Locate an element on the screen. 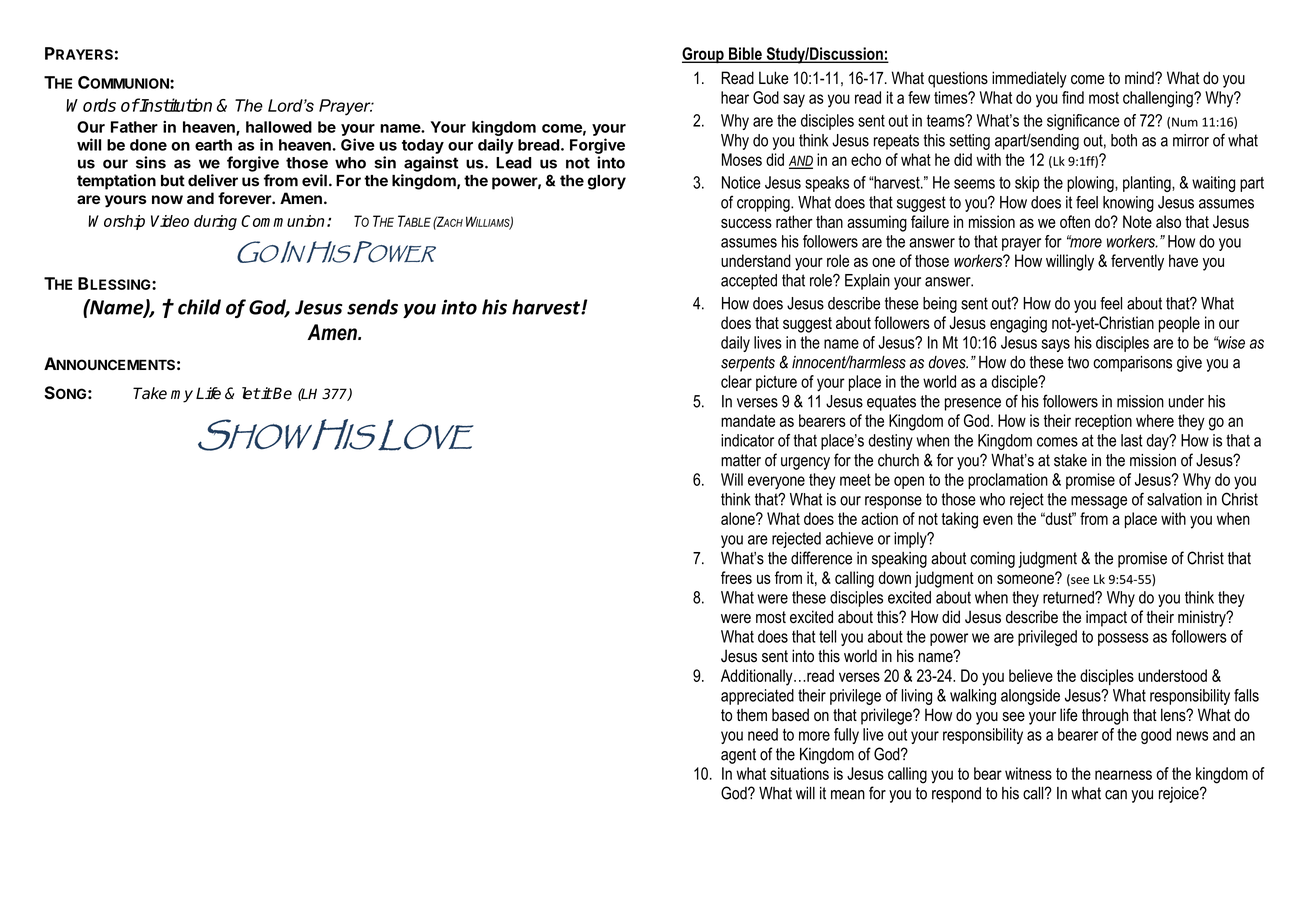 This screenshot has width=1308, height=924. hallowed is located at coordinates (279, 127).
